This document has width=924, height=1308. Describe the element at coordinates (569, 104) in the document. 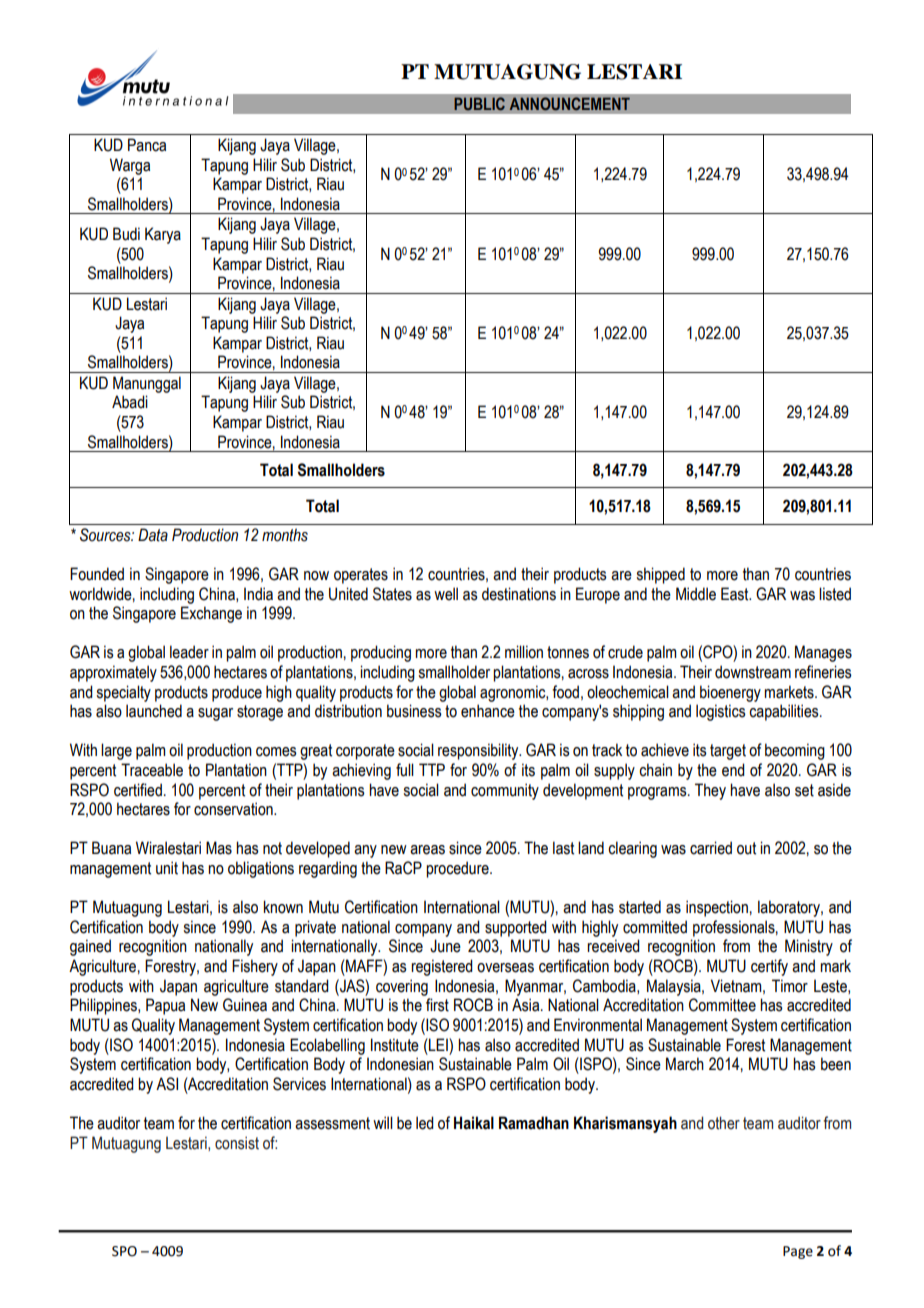

I see `ANNOUNCEMENT` at that location.
